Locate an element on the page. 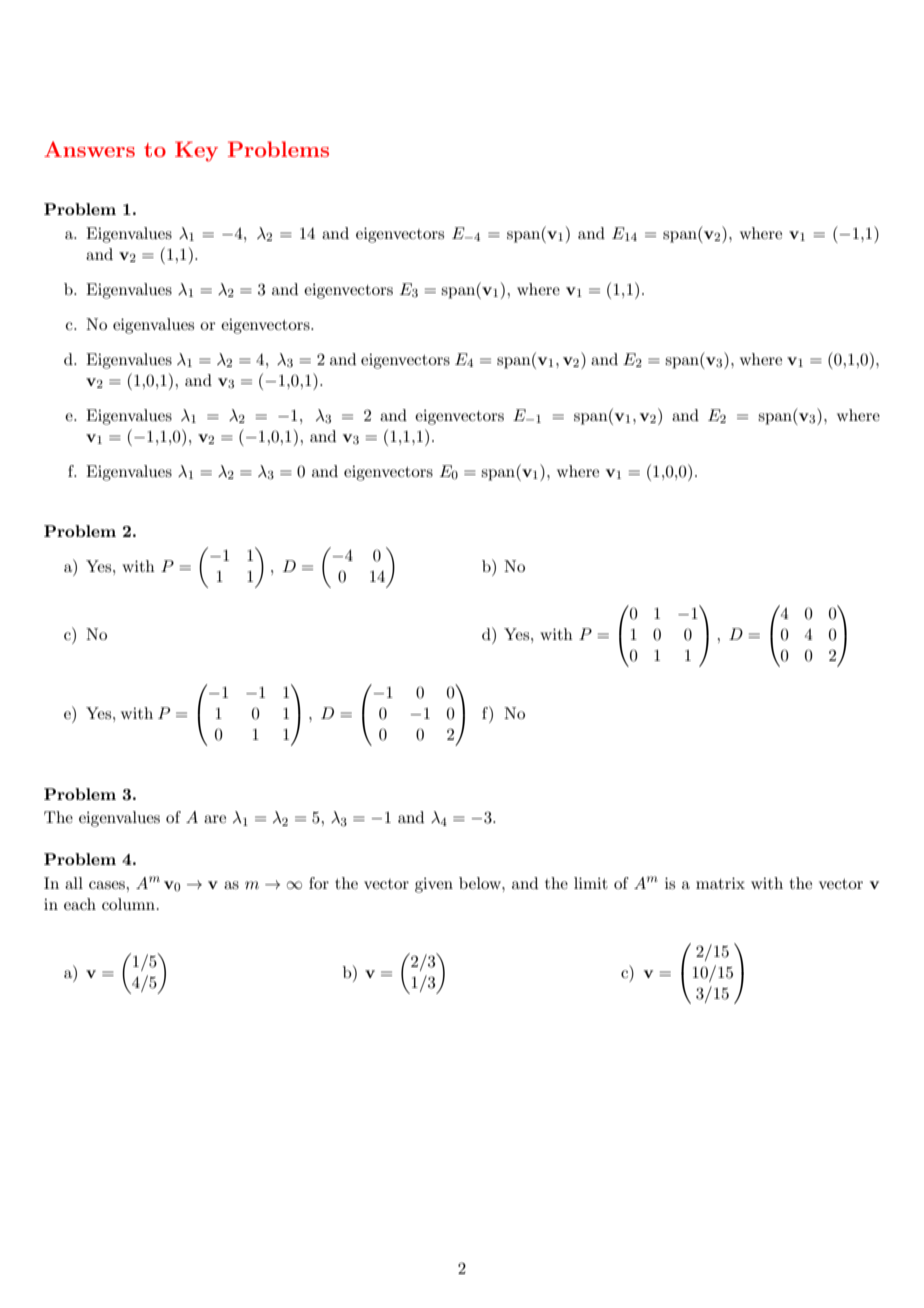 Image resolution: width=924 pixels, height=1308 pixels. given is located at coordinates (434, 885).
